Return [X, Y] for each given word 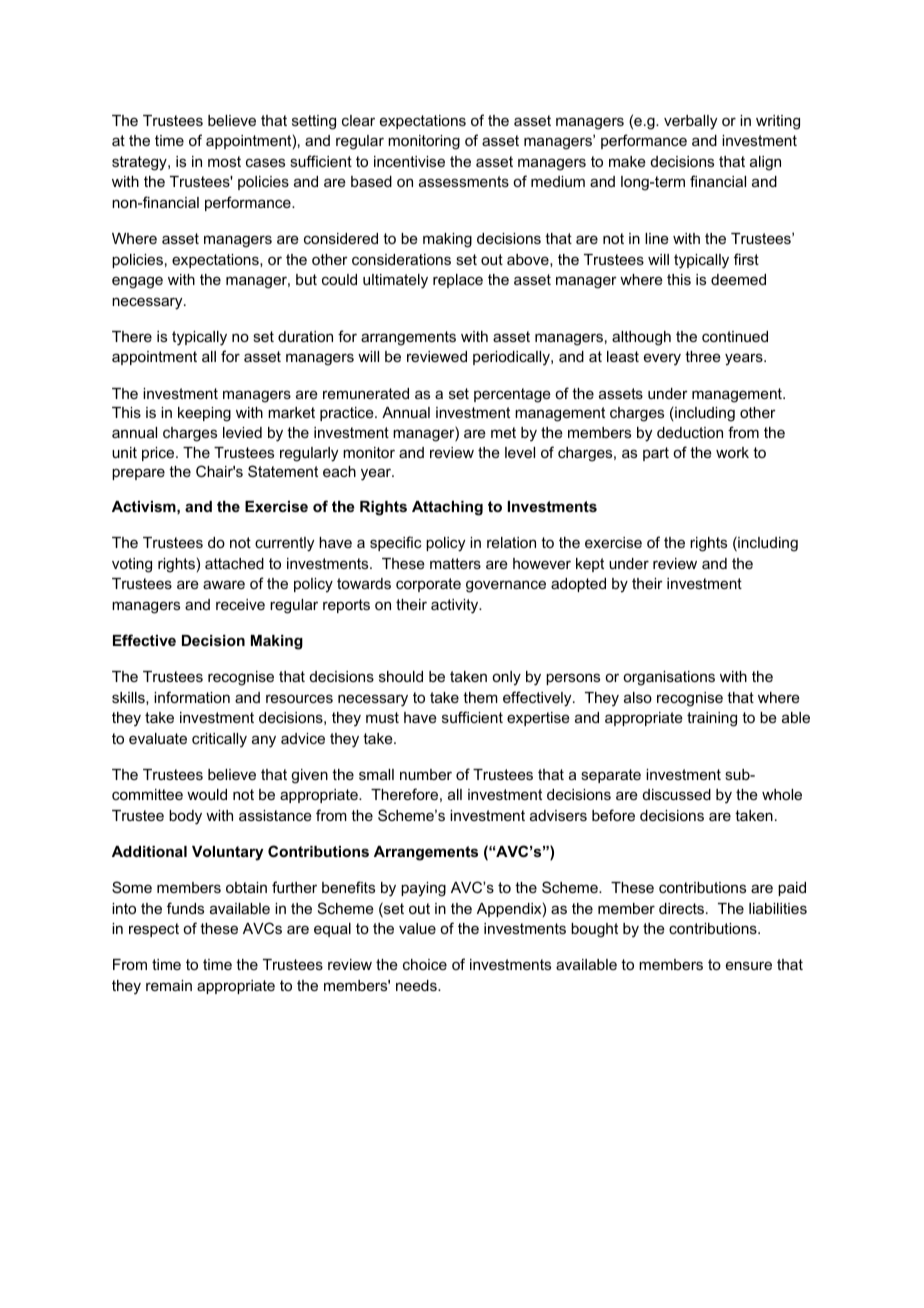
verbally [690, 122]
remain [169, 985]
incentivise [409, 161]
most [224, 161]
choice [425, 964]
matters [455, 563]
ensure [749, 965]
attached [234, 563]
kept [590, 565]
